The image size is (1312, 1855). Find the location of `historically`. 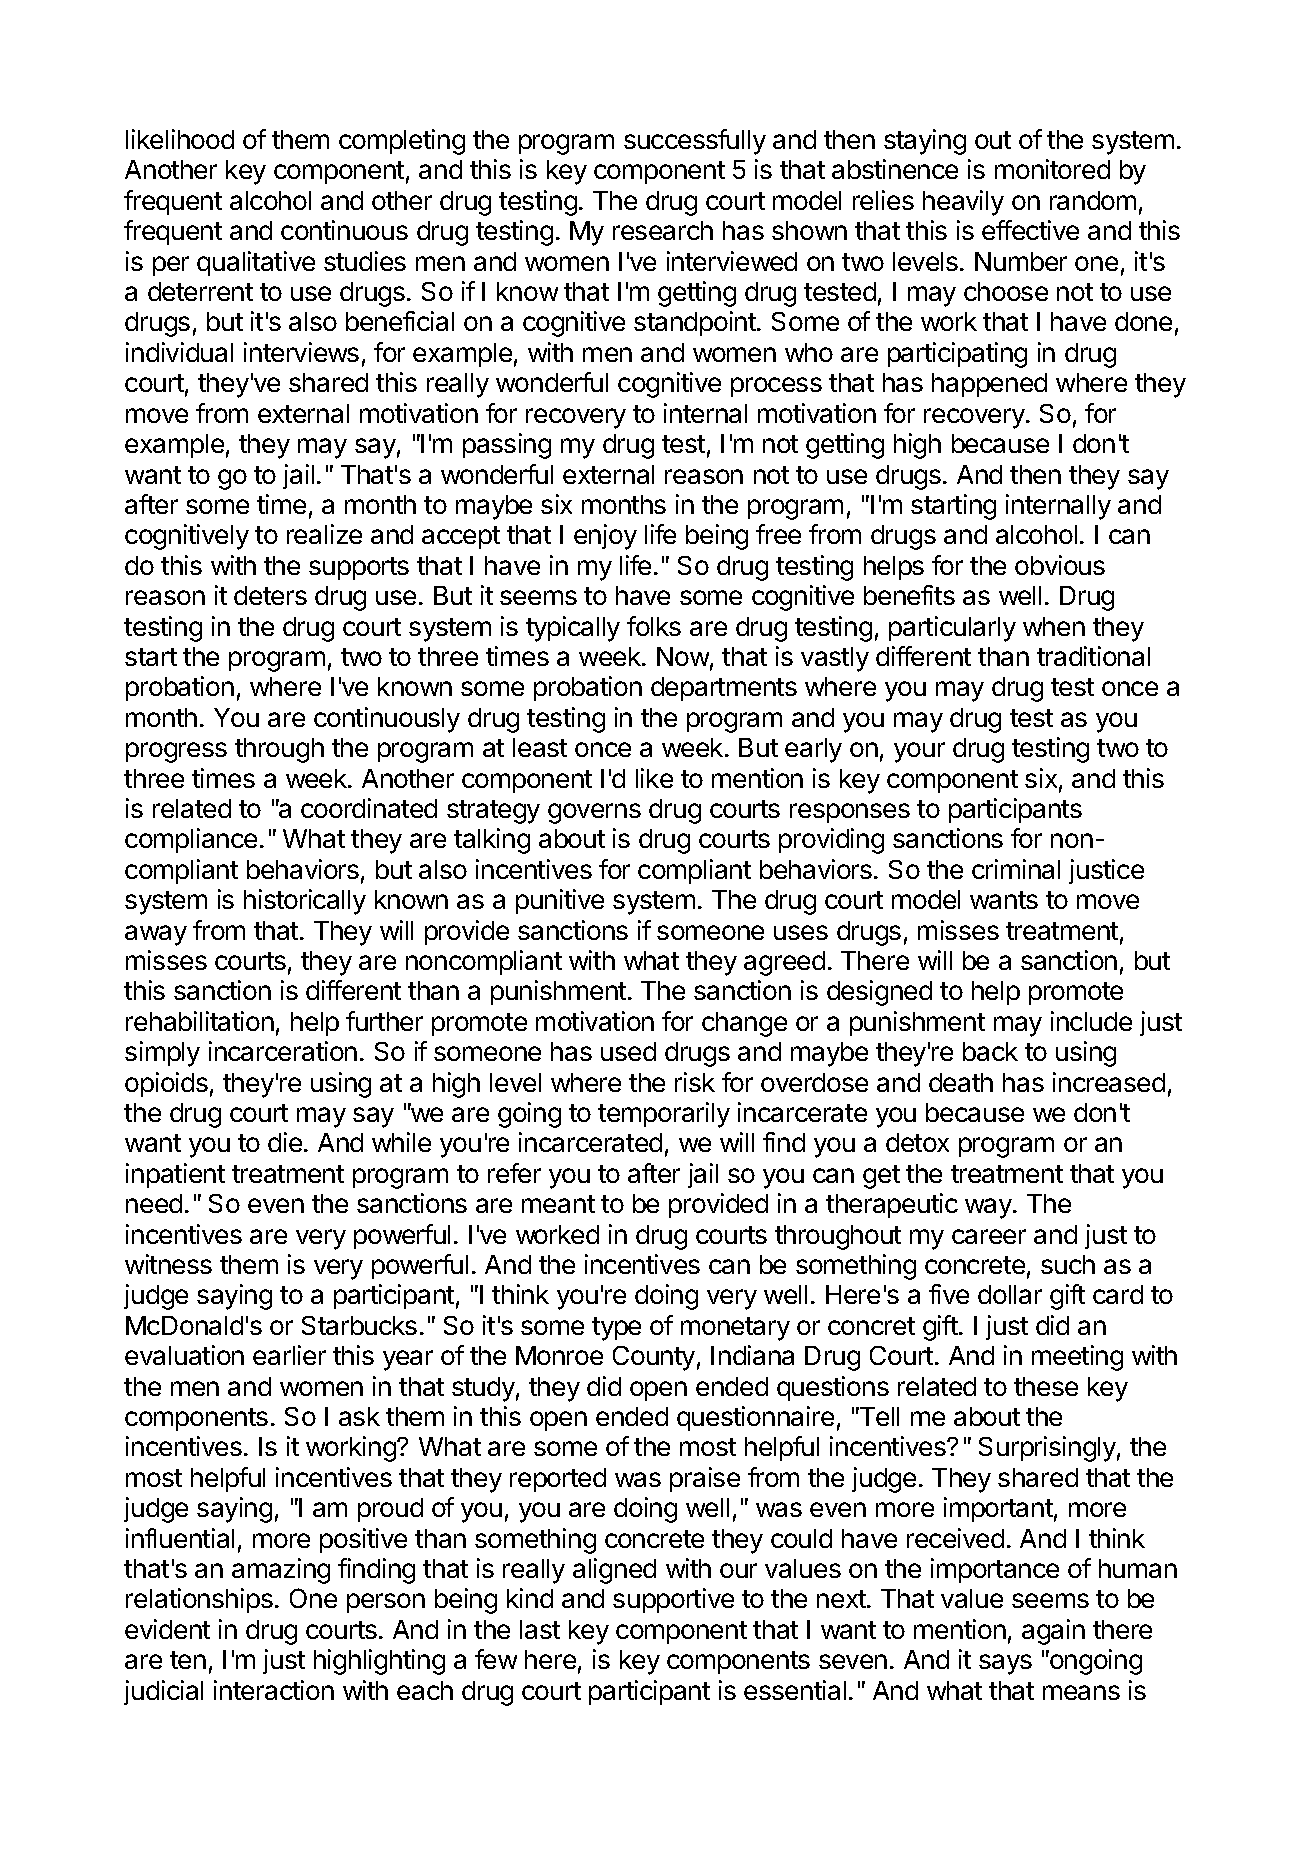

historically is located at coordinates (305, 902).
